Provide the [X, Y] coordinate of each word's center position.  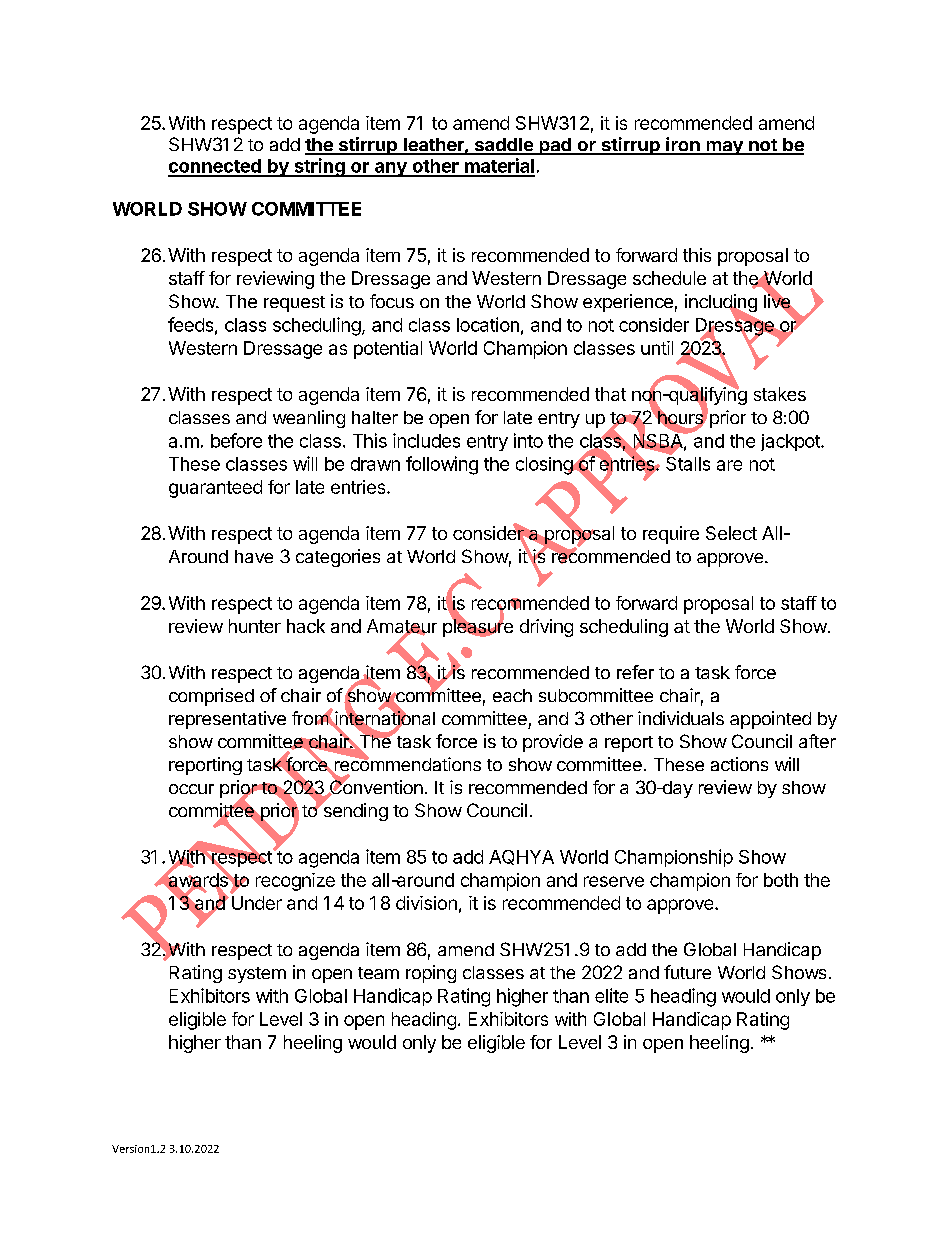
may [724, 148]
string [319, 167]
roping [431, 974]
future [687, 972]
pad [555, 146]
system [257, 975]
